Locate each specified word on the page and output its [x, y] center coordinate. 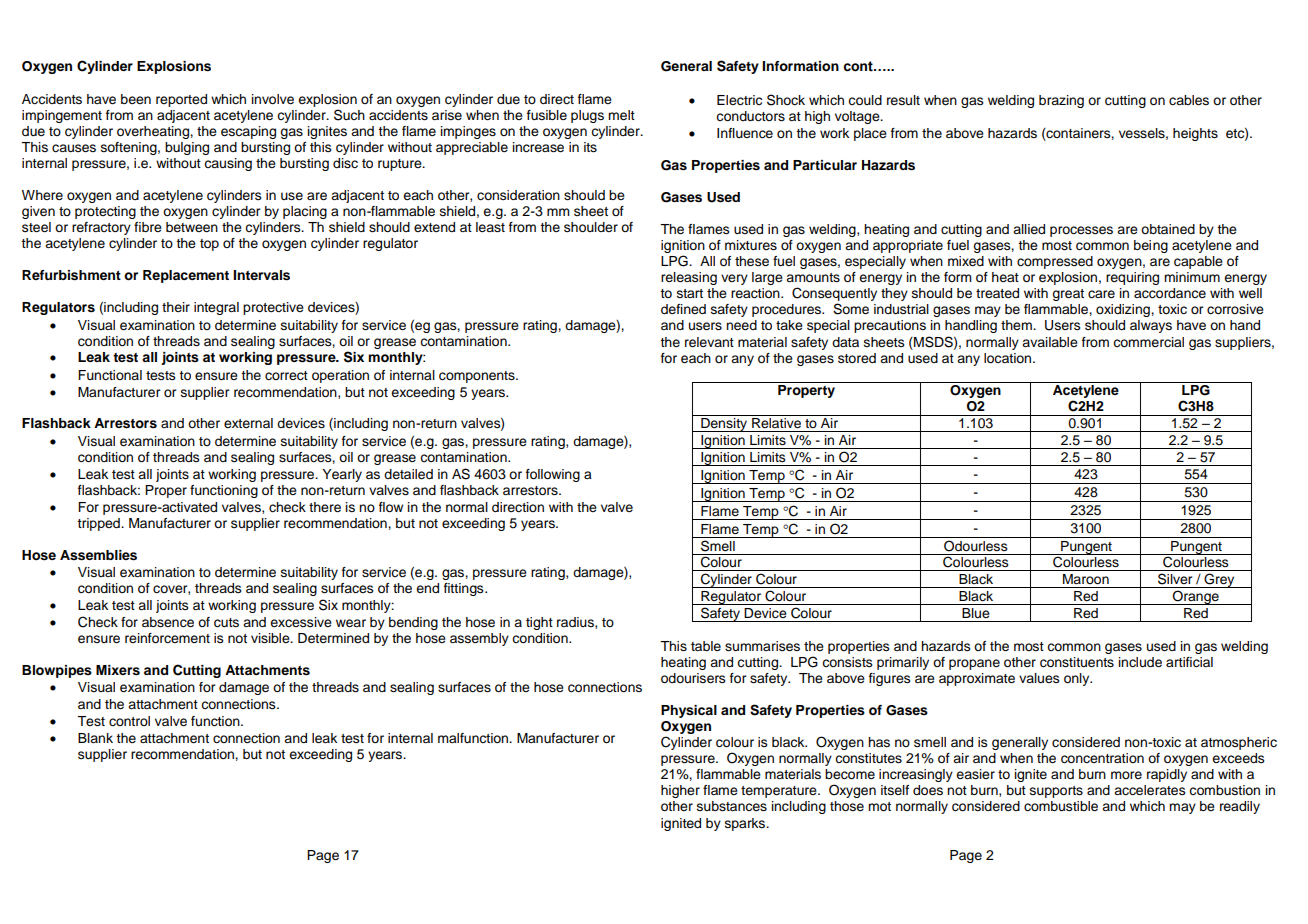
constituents [1077, 662]
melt [621, 115]
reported [181, 100]
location [1009, 358]
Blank [95, 738]
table [706, 646]
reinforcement [167, 638]
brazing [1061, 101]
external [248, 423]
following [553, 475]
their [176, 307]
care [1101, 294]
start [690, 293]
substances [732, 806]
